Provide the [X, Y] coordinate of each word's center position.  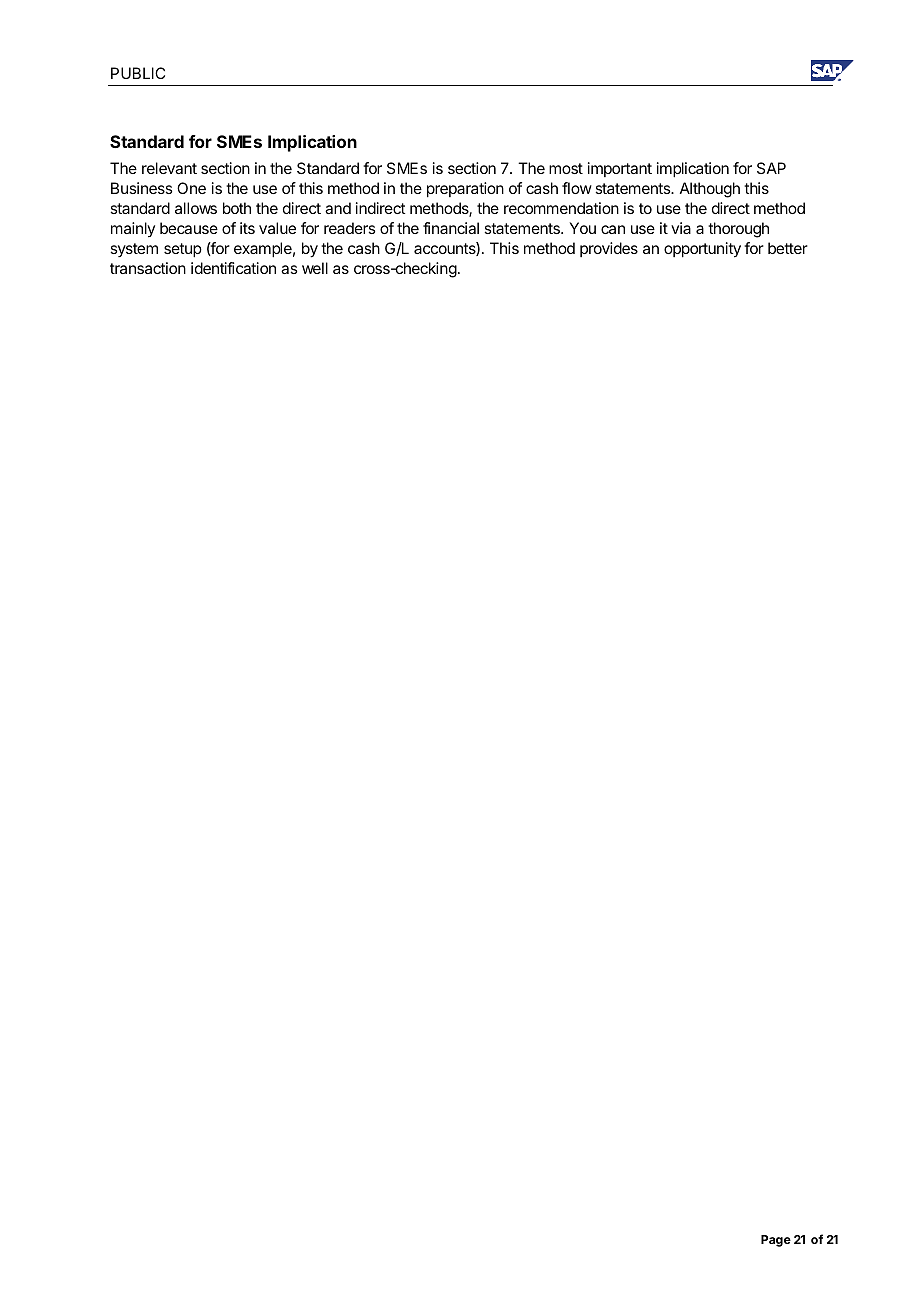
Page [776, 1241]
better [788, 248]
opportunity [702, 250]
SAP [771, 168]
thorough [738, 230]
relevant [169, 168]
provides [609, 249]
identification [233, 268]
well [315, 268]
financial [451, 228]
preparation [465, 190]
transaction [148, 268]
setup [183, 250]
